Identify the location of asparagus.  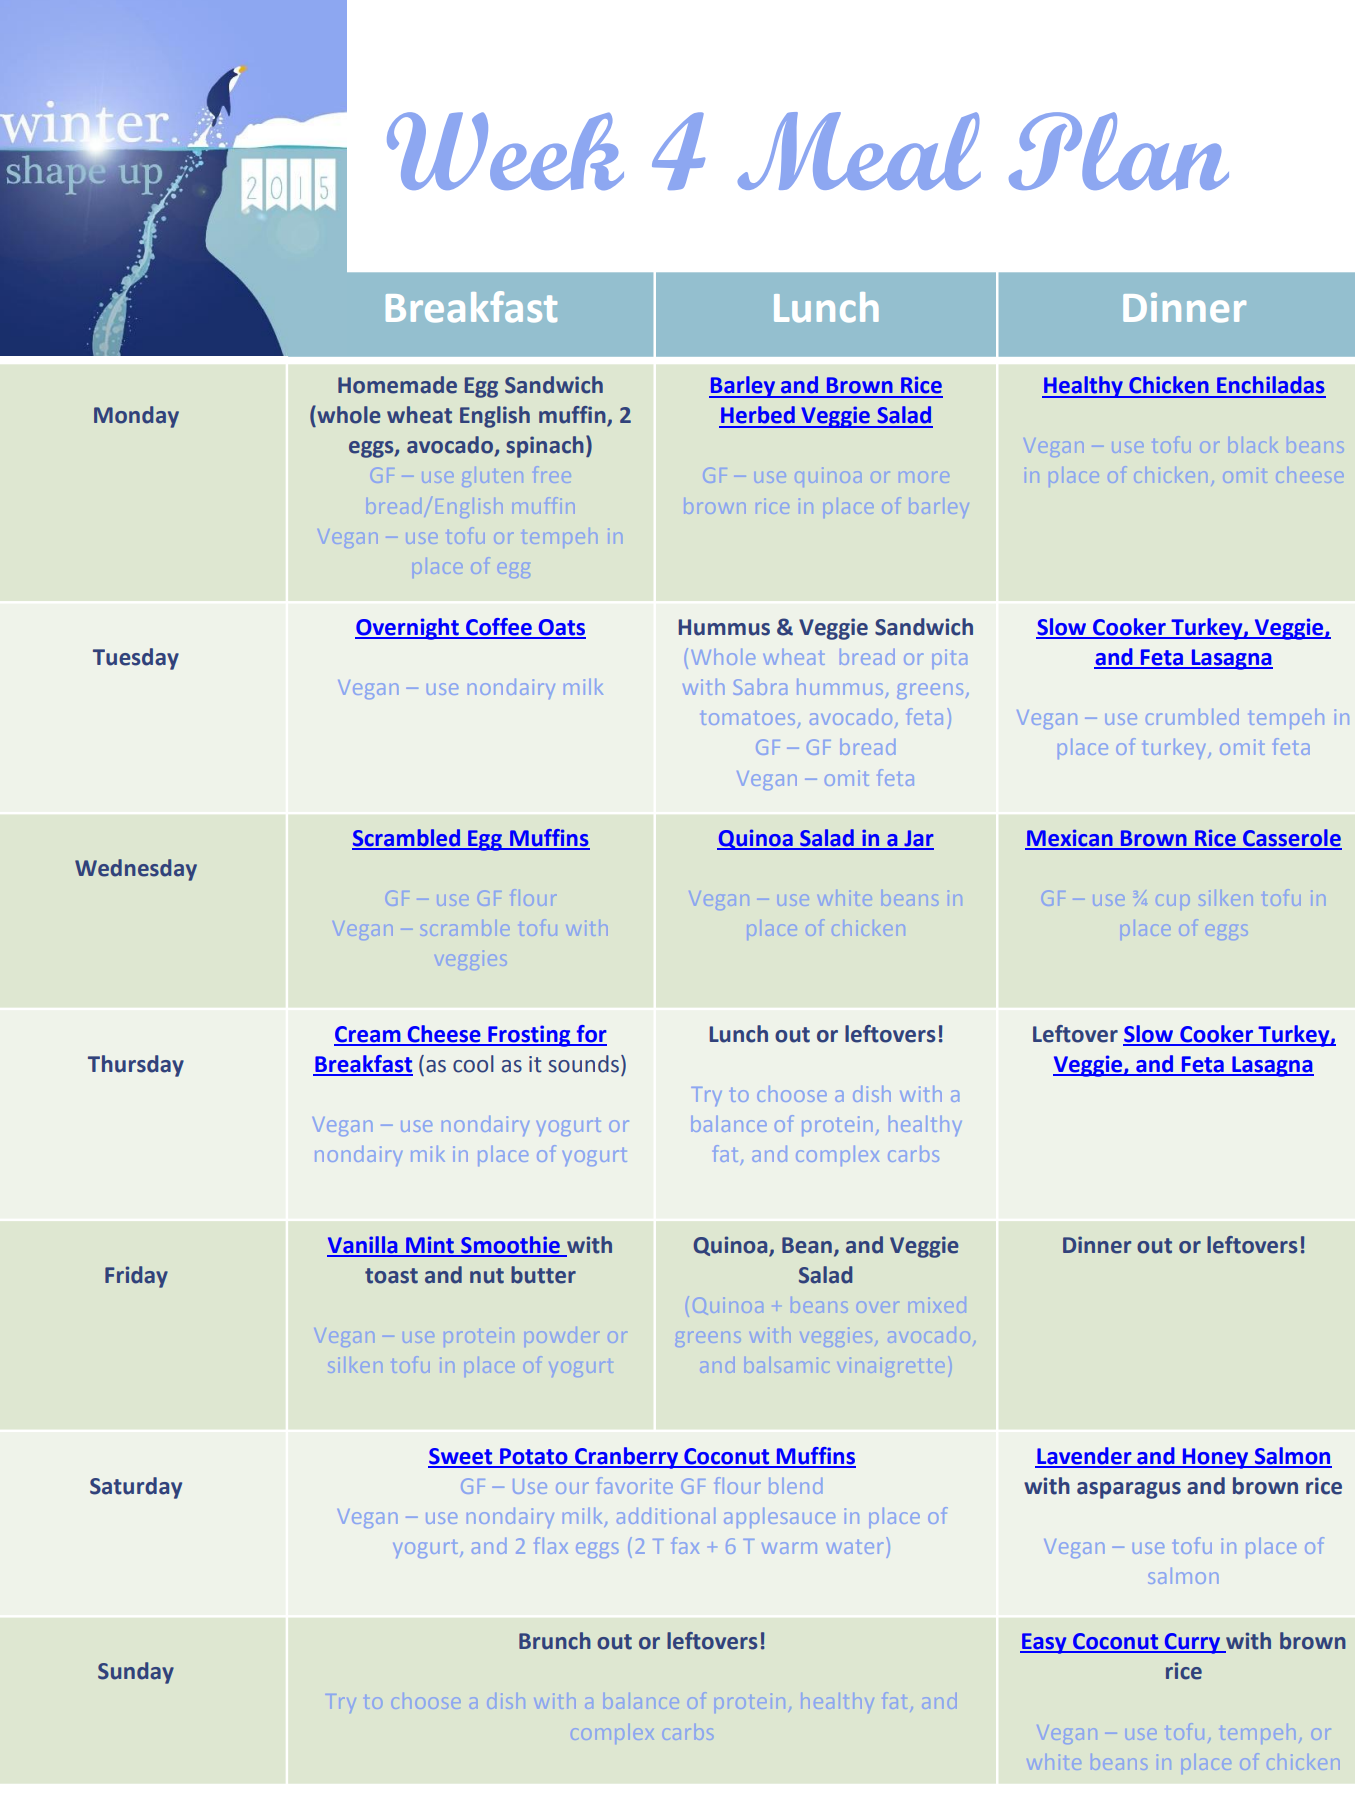
(1129, 1490).
